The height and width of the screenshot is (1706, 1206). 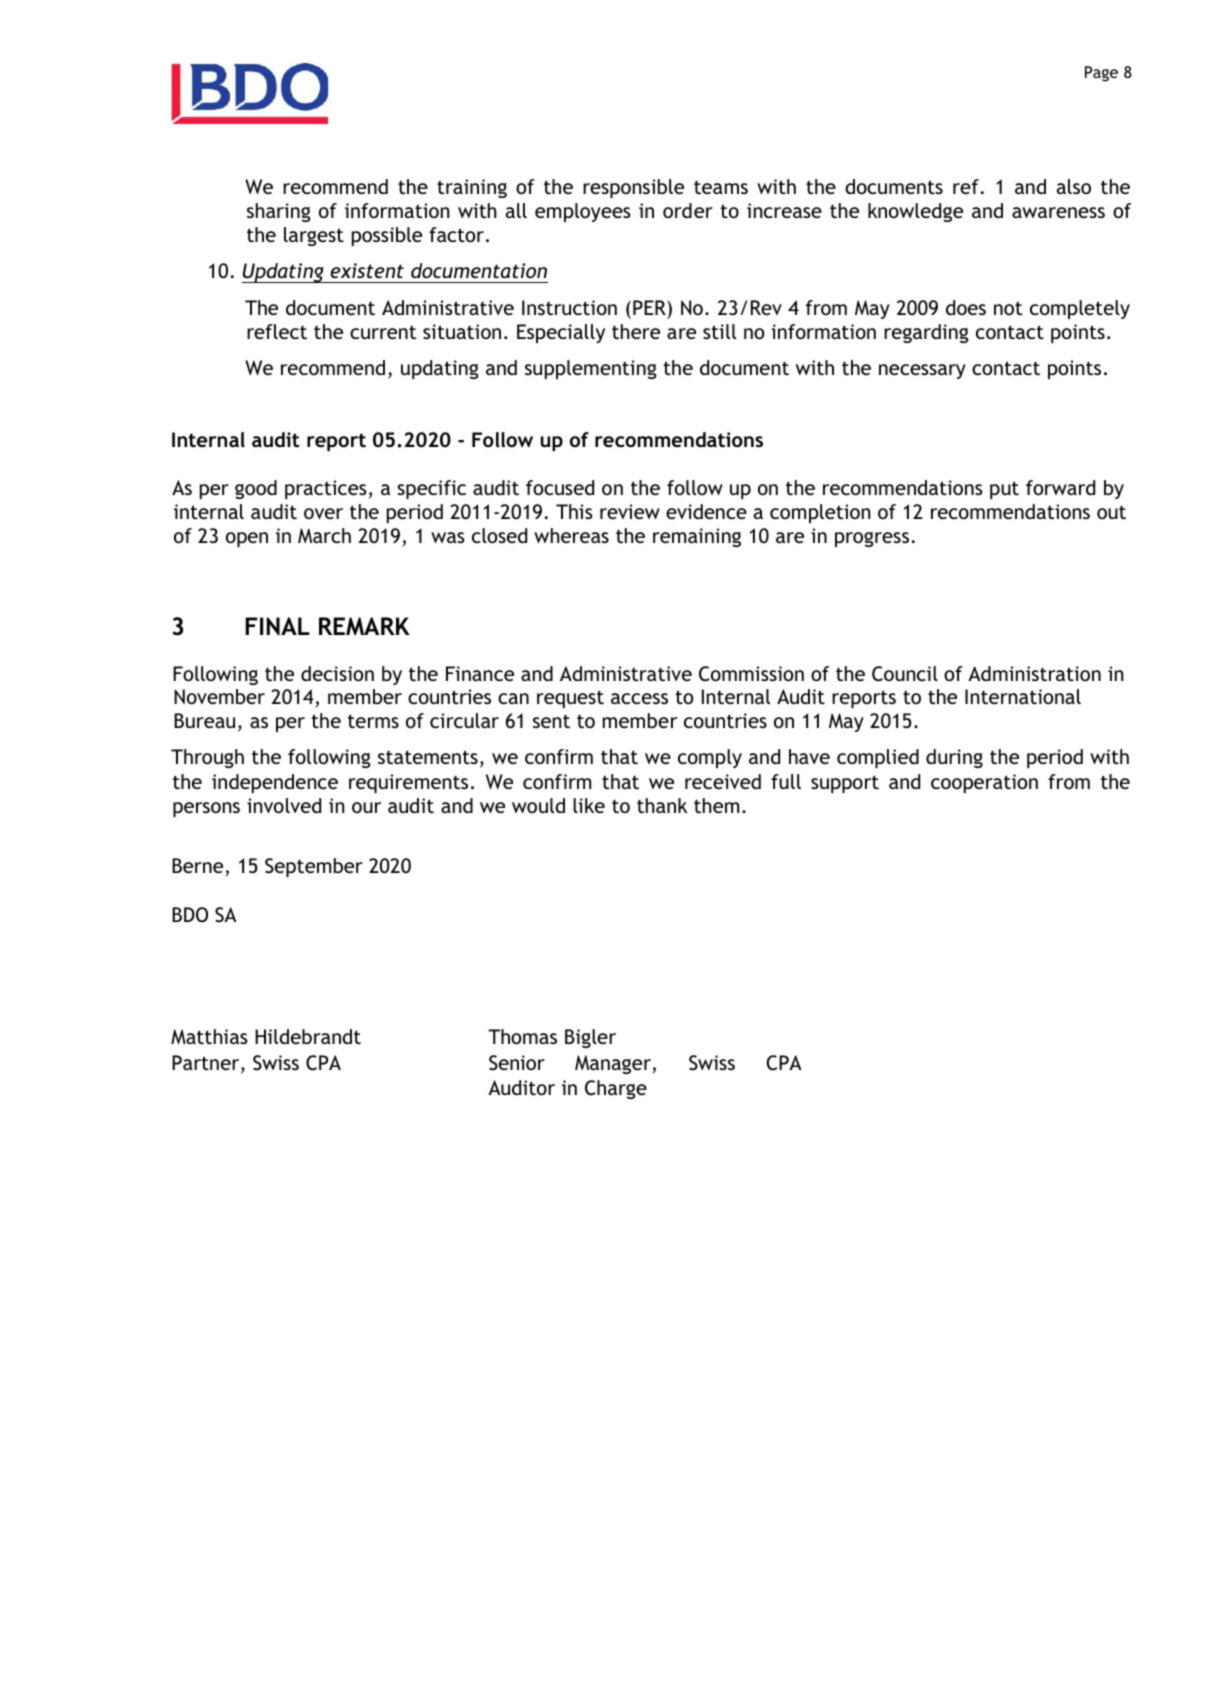 I want to click on Manager, so click(x=614, y=1064).
